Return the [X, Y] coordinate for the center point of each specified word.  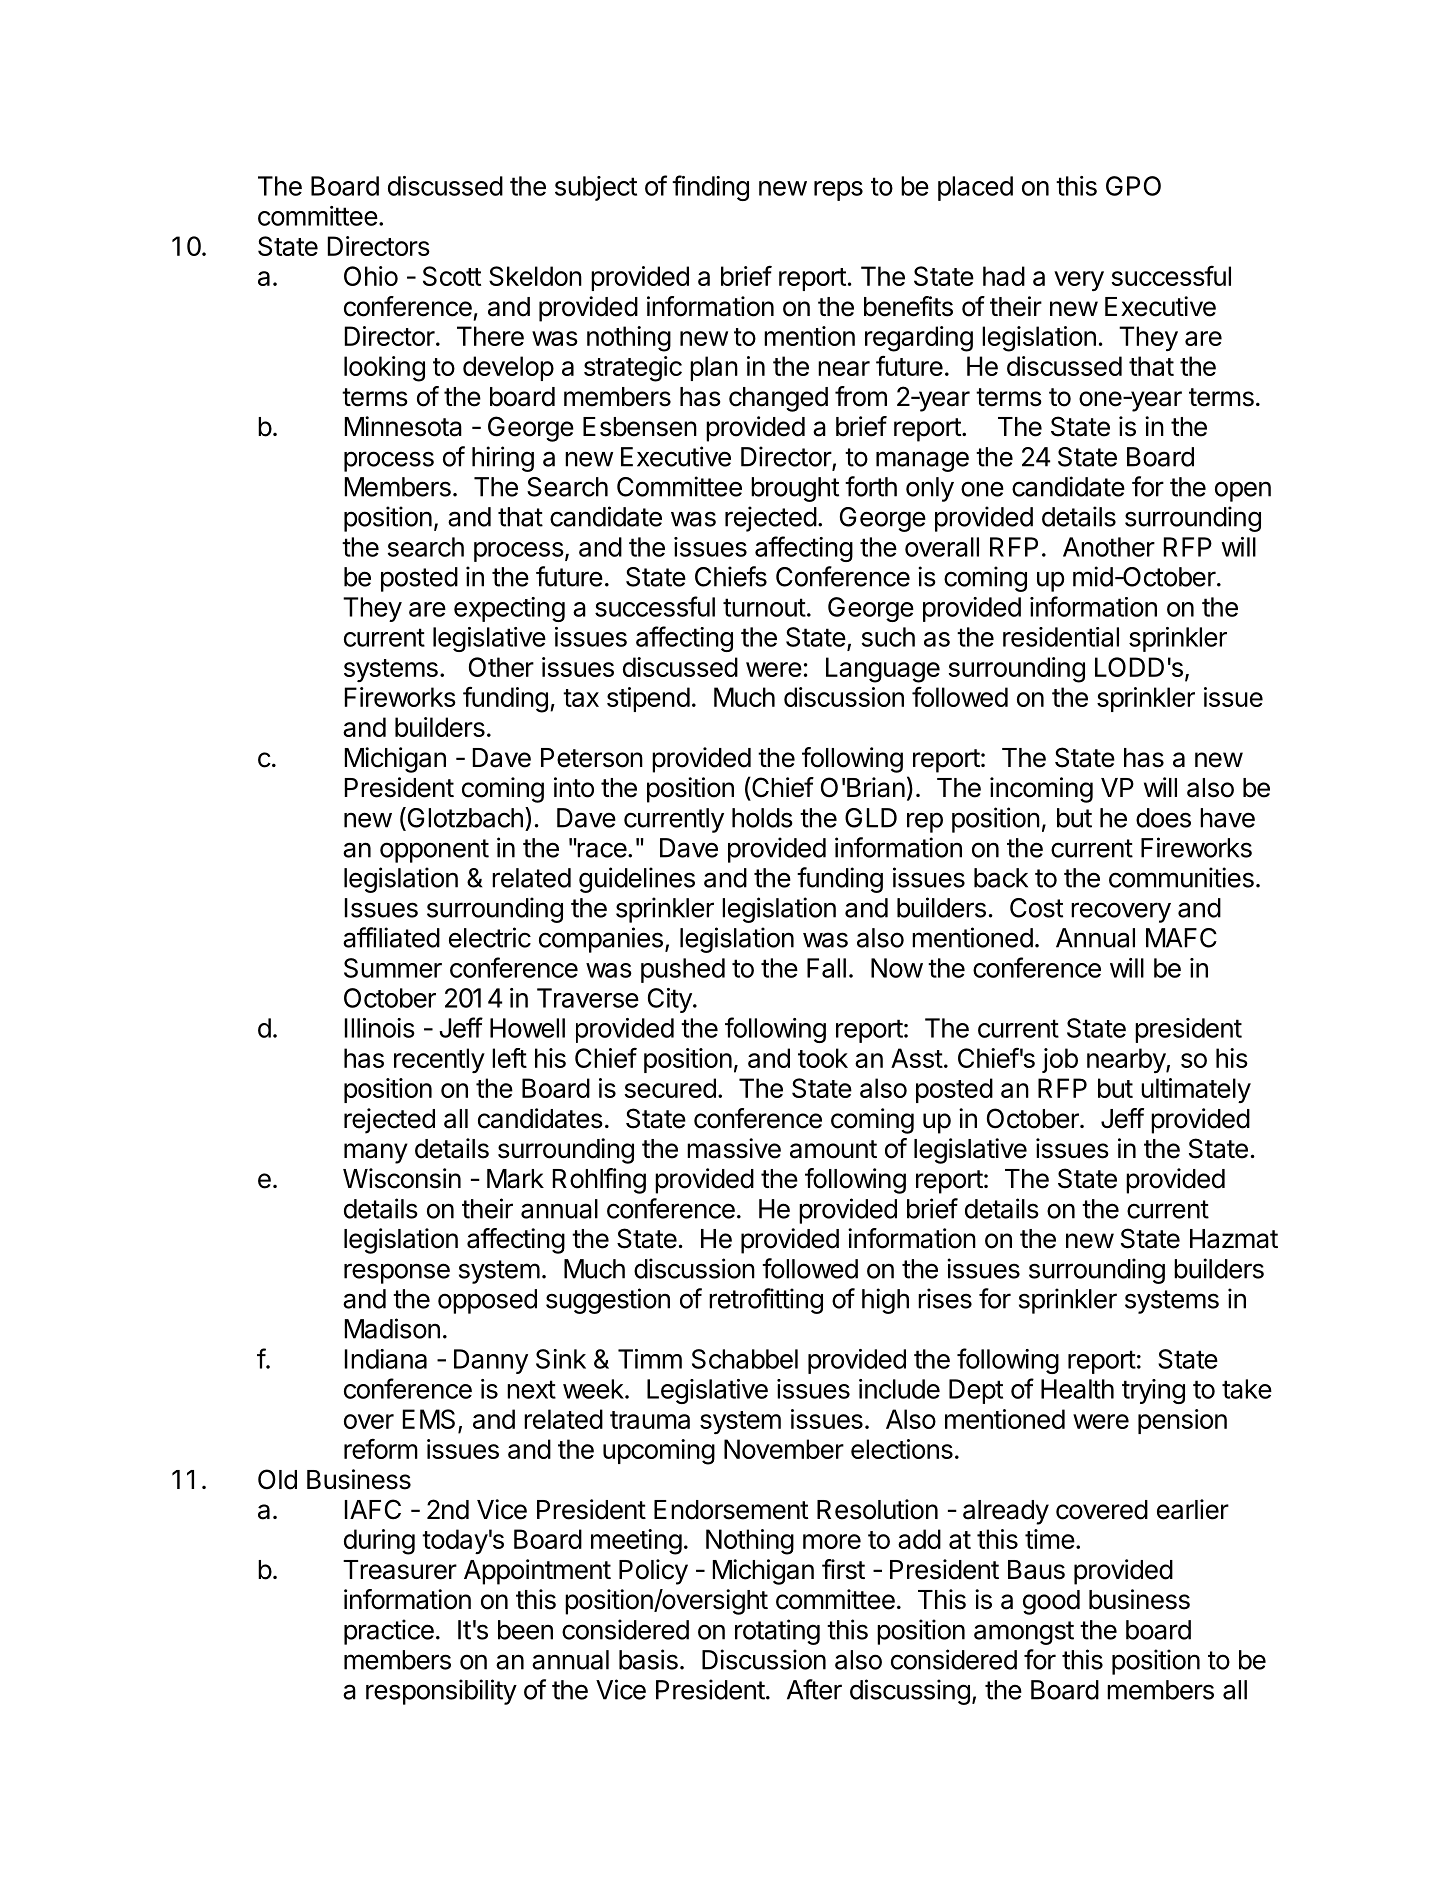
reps [838, 191]
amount [833, 1149]
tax [581, 698]
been [525, 1630]
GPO [1133, 186]
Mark [515, 1179]
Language [883, 670]
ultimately [1196, 1090]
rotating [777, 1632]
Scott [452, 276]
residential [1061, 637]
